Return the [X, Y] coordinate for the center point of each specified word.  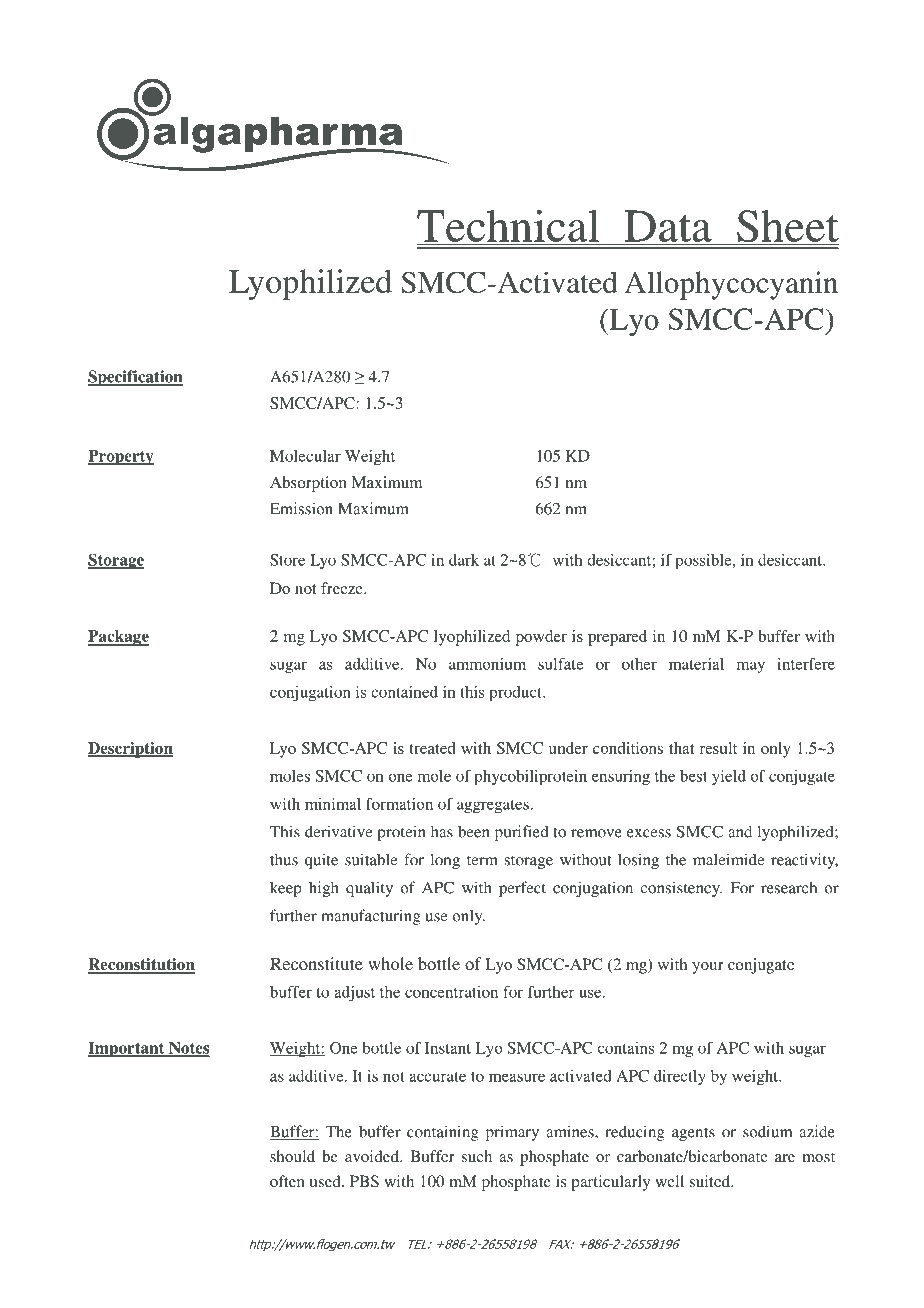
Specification [135, 378]
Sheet [788, 226]
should [292, 1156]
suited [711, 1181]
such [477, 1156]
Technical [508, 225]
